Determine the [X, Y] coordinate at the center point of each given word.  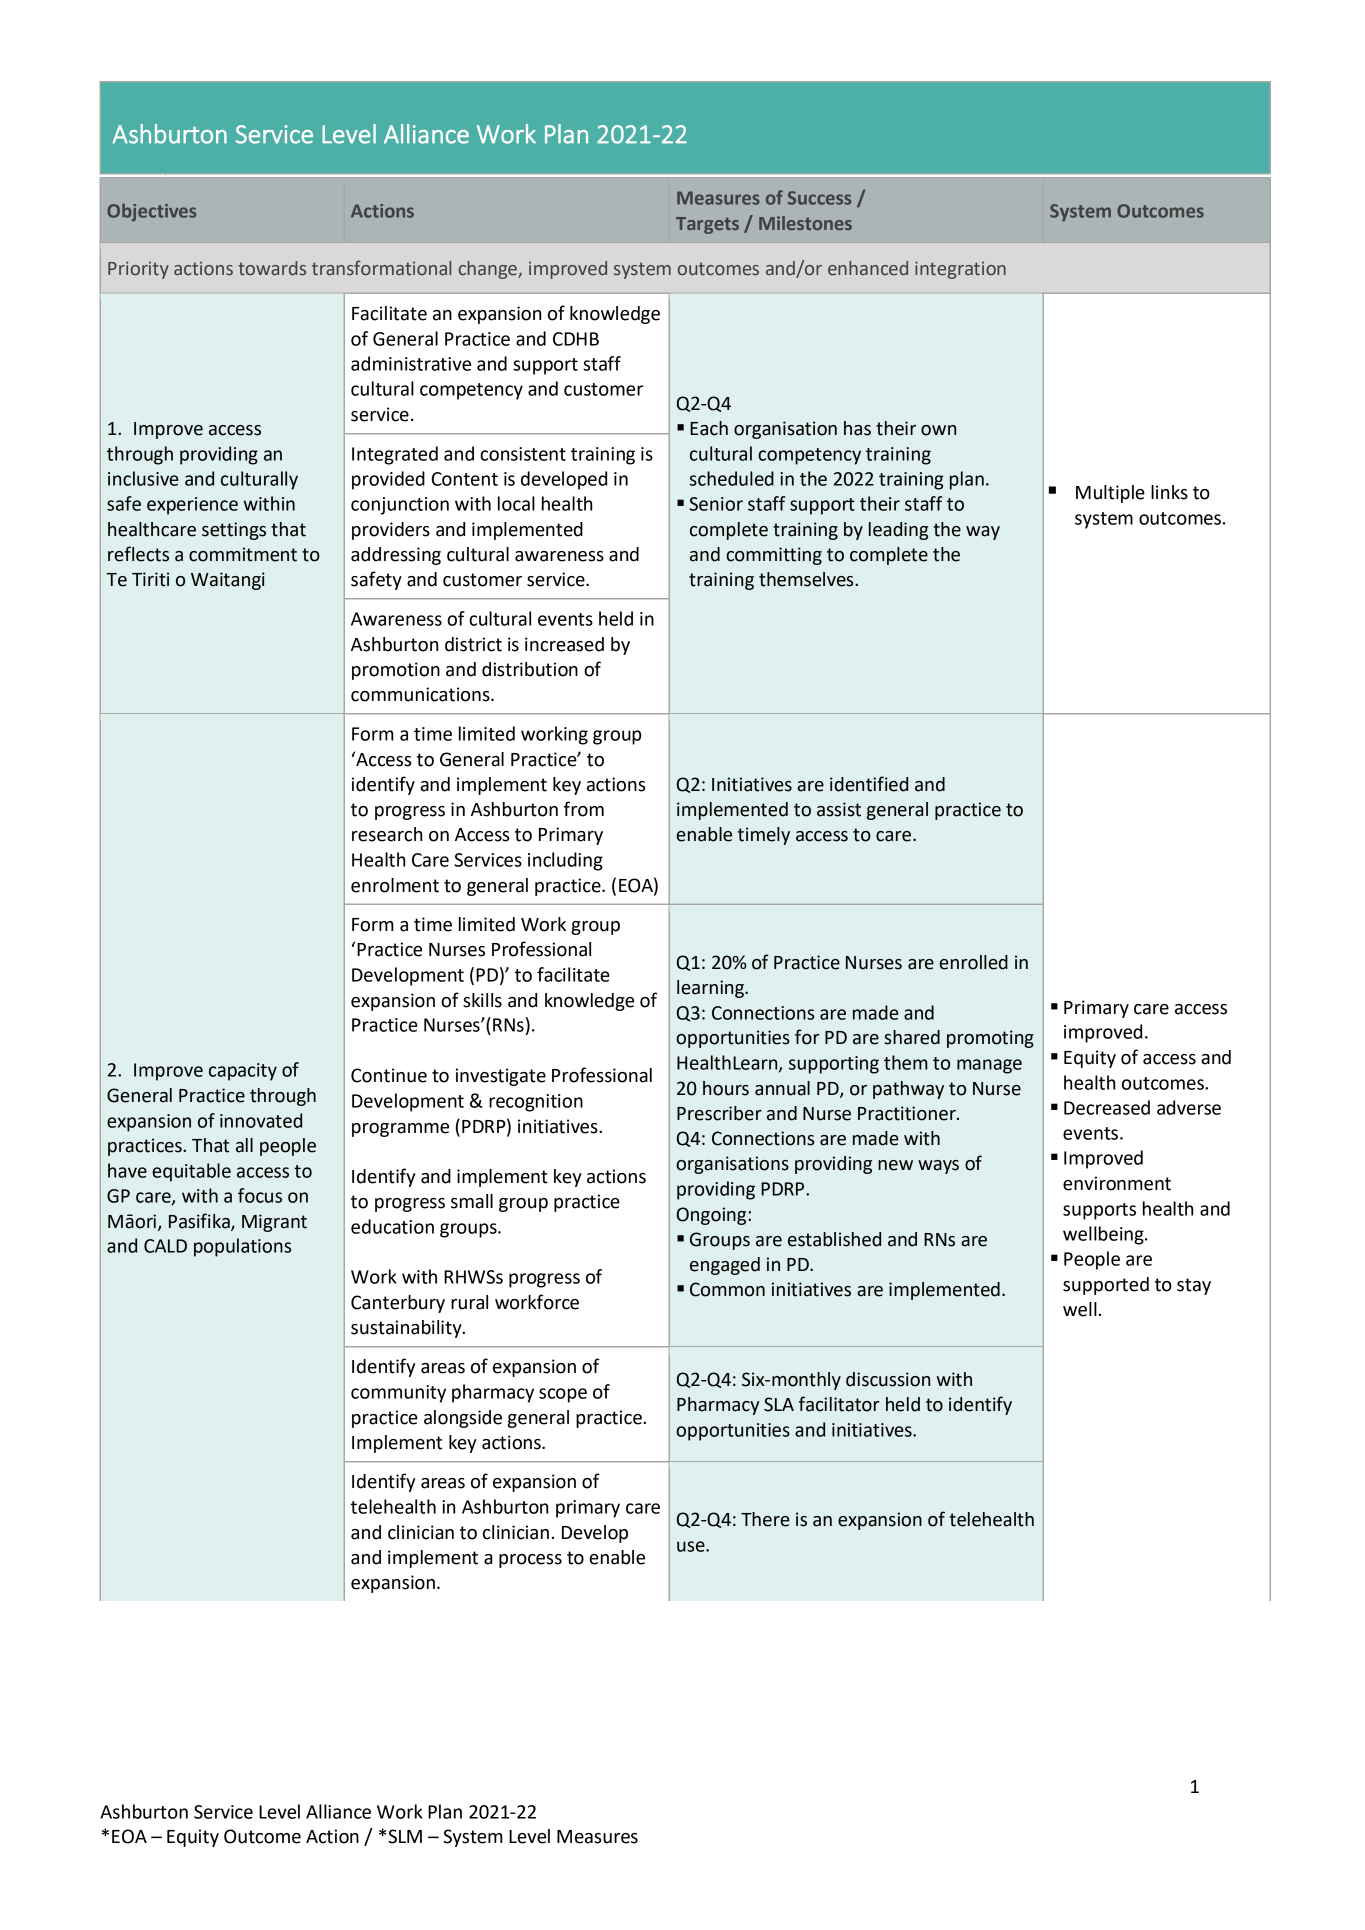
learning [711, 989]
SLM [405, 1836]
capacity [243, 1072]
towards [272, 268]
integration [960, 270]
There [765, 1519]
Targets [707, 225]
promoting [990, 1039]
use [692, 1546]
